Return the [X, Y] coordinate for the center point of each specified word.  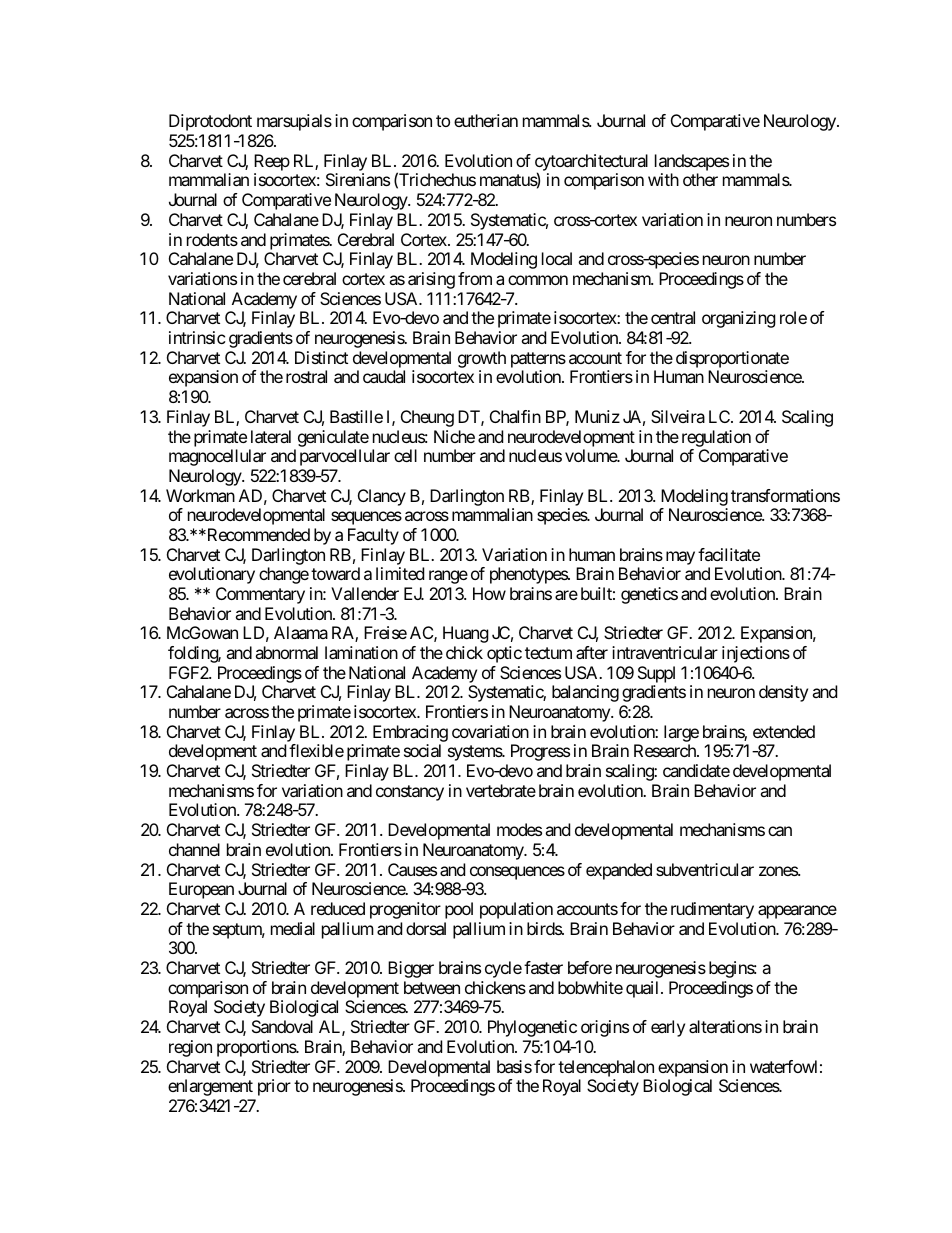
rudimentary [712, 910]
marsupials [294, 122]
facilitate [729, 554]
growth [482, 359]
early [668, 1028]
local [557, 258]
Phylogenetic [532, 1028]
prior [274, 1087]
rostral [306, 376]
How [489, 593]
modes [519, 829]
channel [194, 849]
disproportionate [732, 359]
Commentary [260, 595]
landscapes [692, 164]
